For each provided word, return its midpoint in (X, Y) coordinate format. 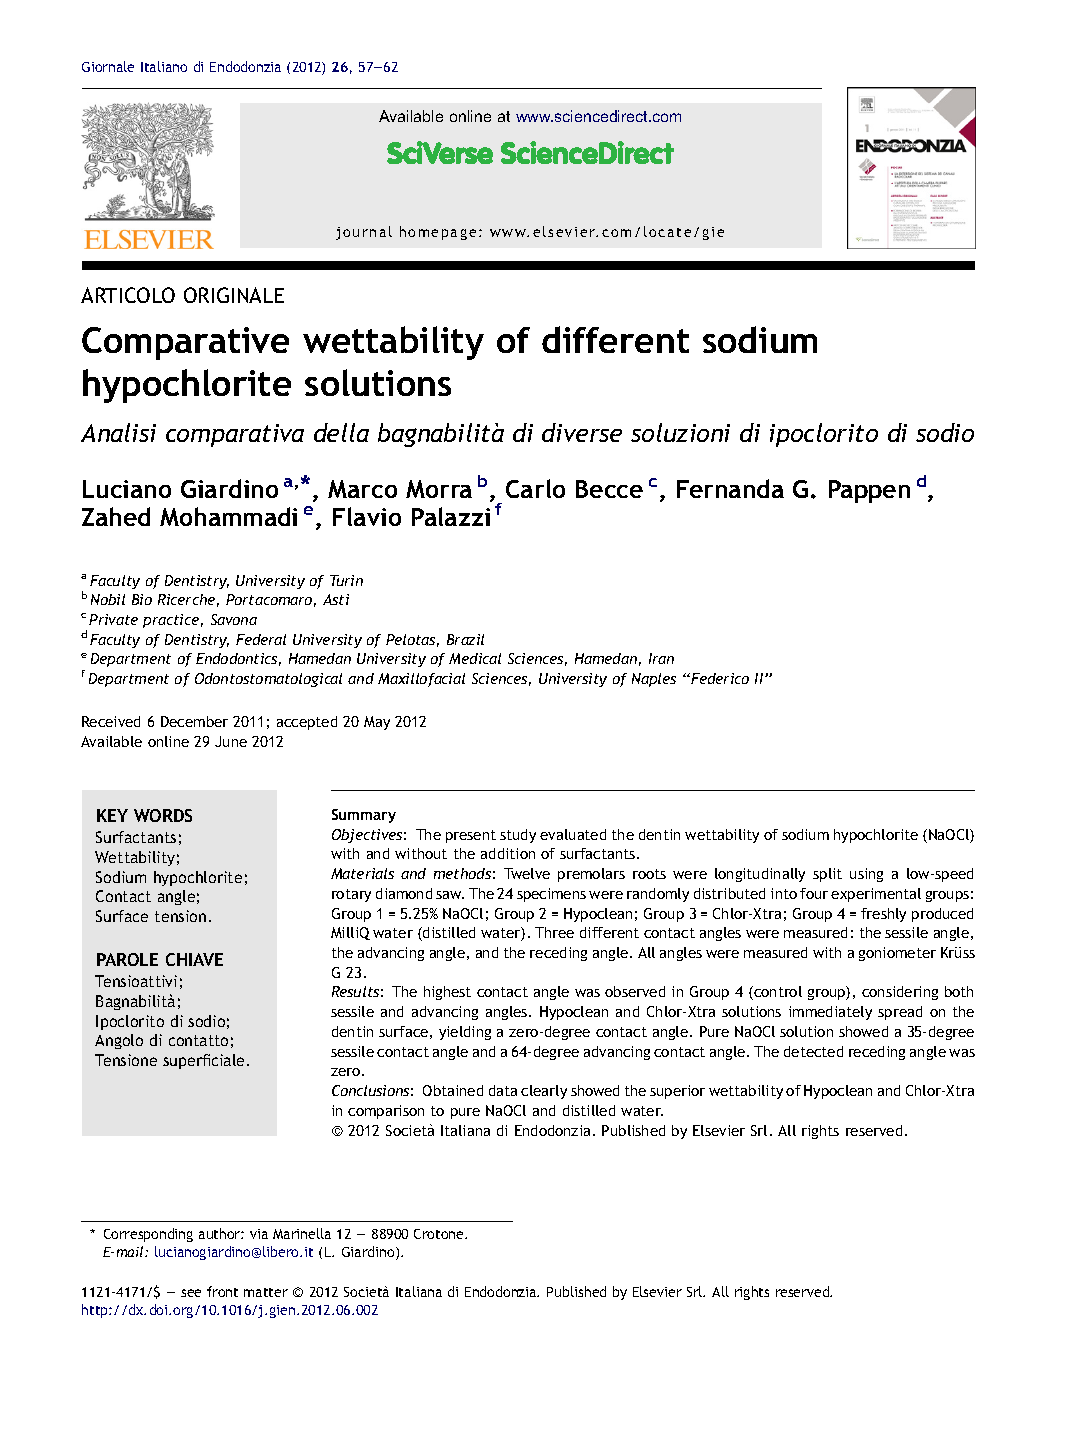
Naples (654, 680)
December (194, 721)
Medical (475, 658)
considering (900, 993)
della (341, 432)
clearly (544, 1092)
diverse (582, 432)
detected (813, 1051)
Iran (661, 658)
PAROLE (127, 959)
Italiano (164, 66)
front (222, 1291)
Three (554, 932)
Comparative (185, 343)
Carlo (535, 488)
